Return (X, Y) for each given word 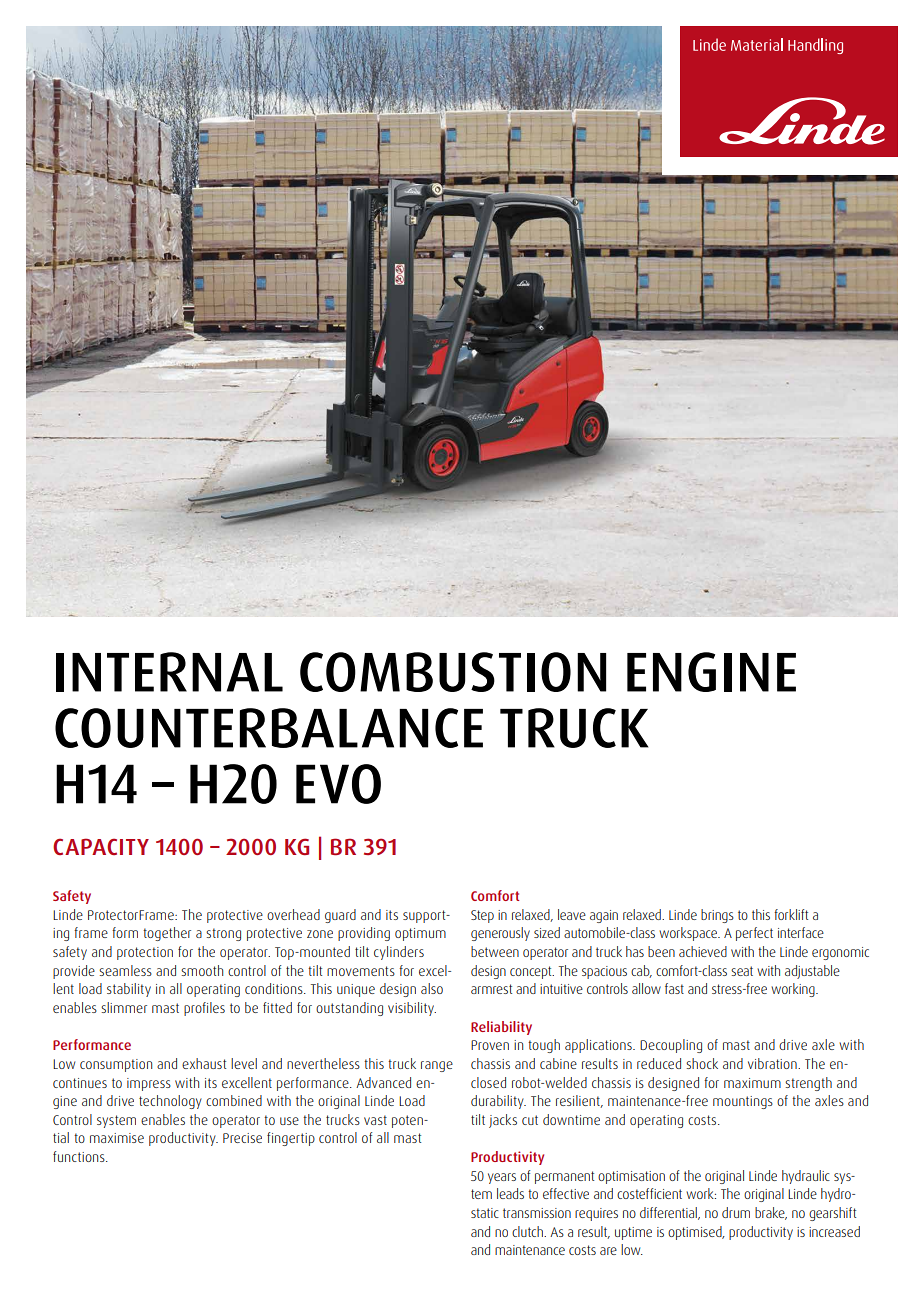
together (167, 934)
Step (482, 916)
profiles (204, 1009)
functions (80, 1156)
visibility (412, 1009)
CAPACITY (101, 846)
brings (717, 916)
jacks (503, 1121)
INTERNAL (169, 672)
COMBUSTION (453, 672)
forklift (791, 914)
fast (674, 988)
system (116, 1121)
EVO (338, 784)
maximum (752, 1083)
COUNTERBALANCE (269, 728)
